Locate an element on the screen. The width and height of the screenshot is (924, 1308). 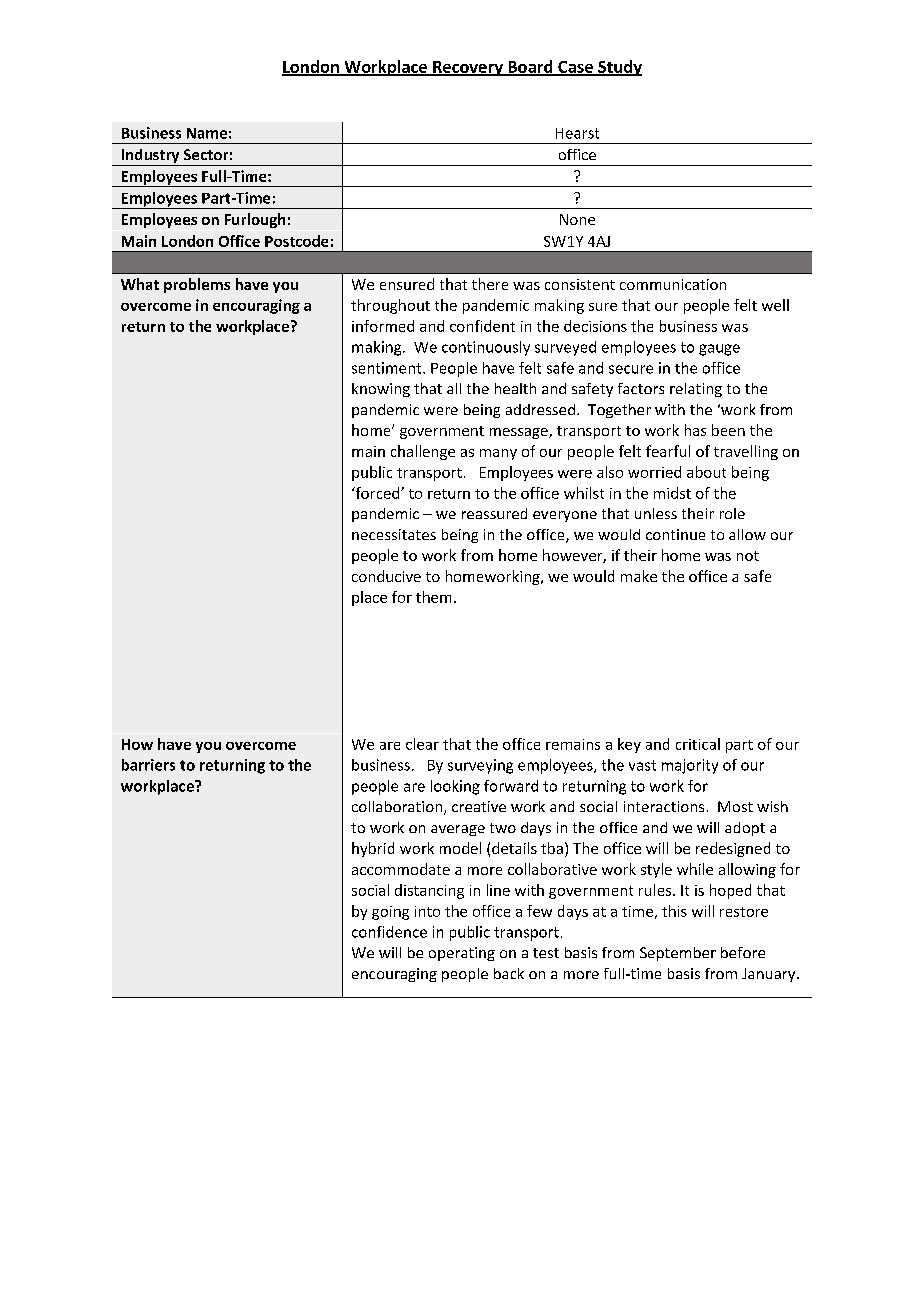
them is located at coordinates (433, 597).
